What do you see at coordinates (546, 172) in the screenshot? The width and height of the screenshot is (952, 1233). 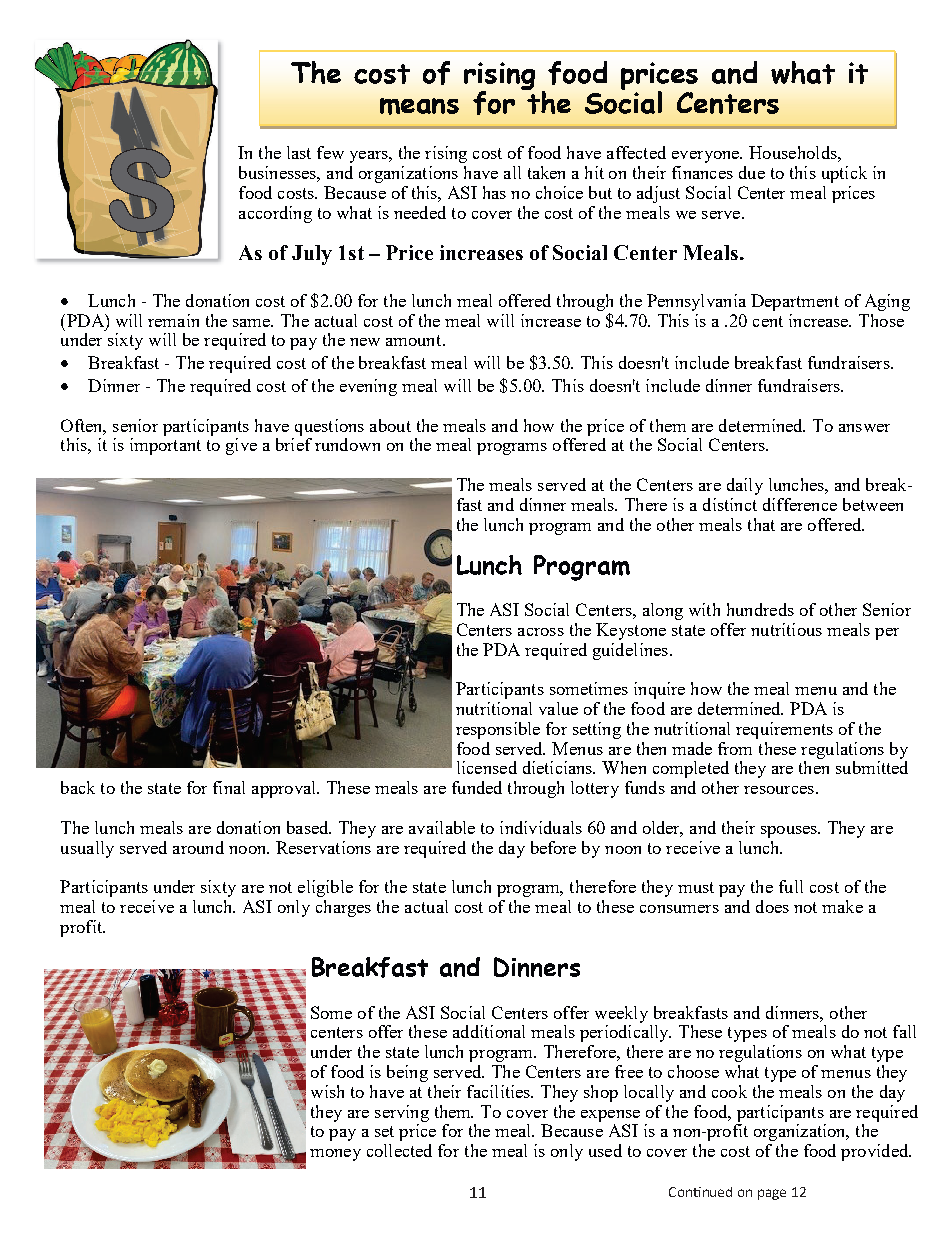 I see `taken` at bounding box center [546, 172].
